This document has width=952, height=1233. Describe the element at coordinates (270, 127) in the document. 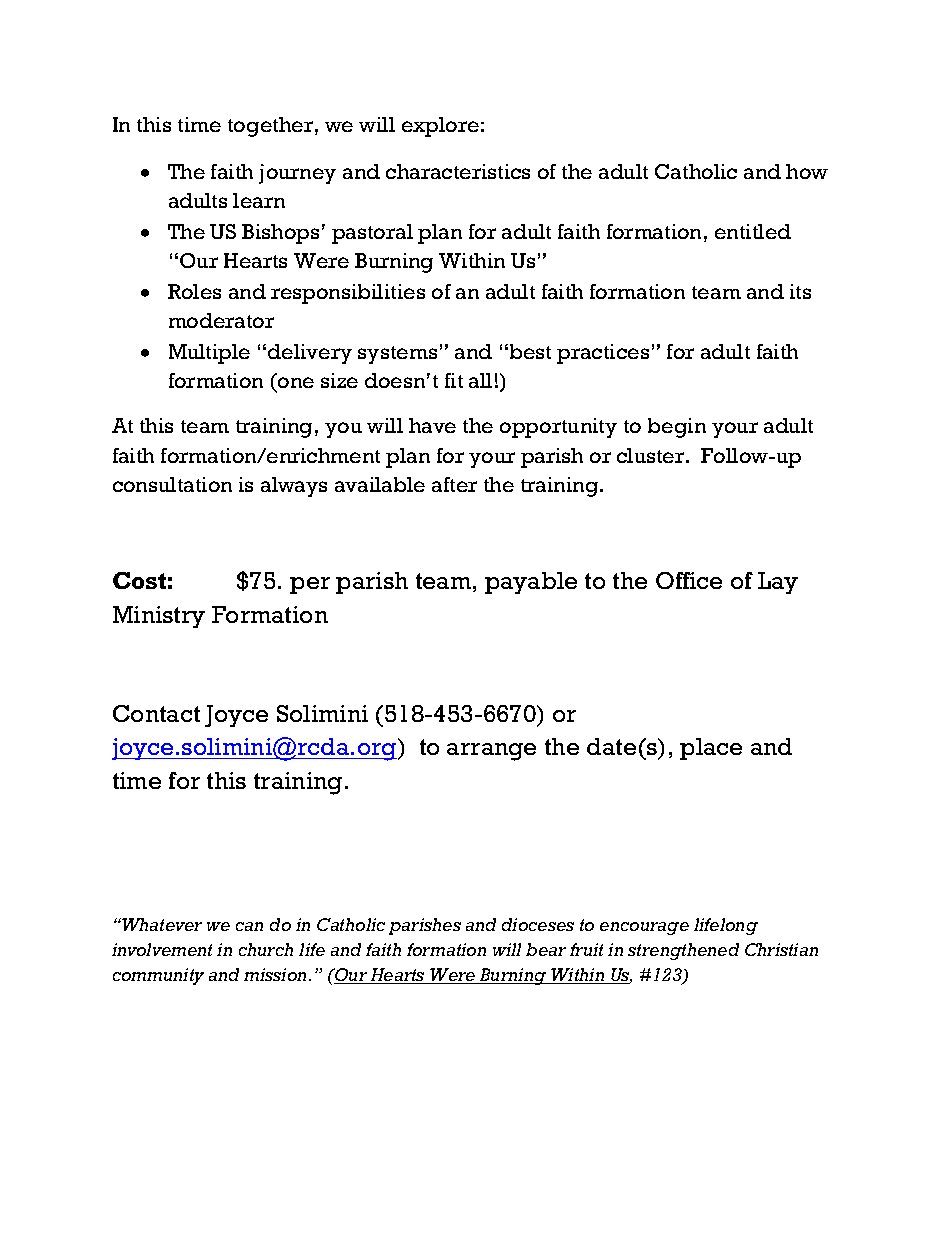

I see `together` at that location.
